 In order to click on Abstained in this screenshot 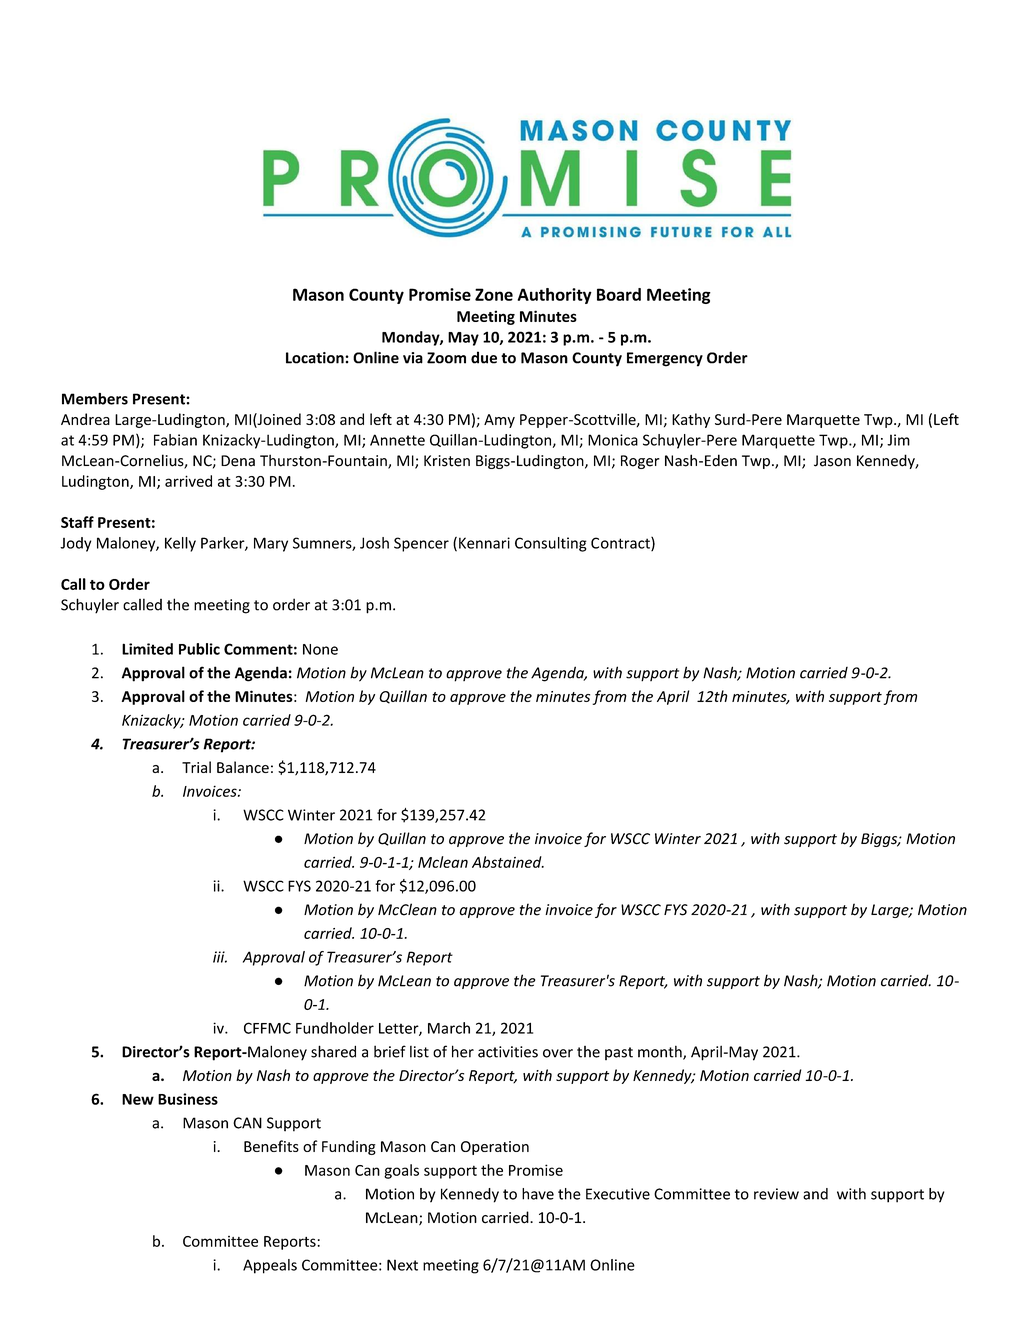, I will do `click(508, 862)`.
